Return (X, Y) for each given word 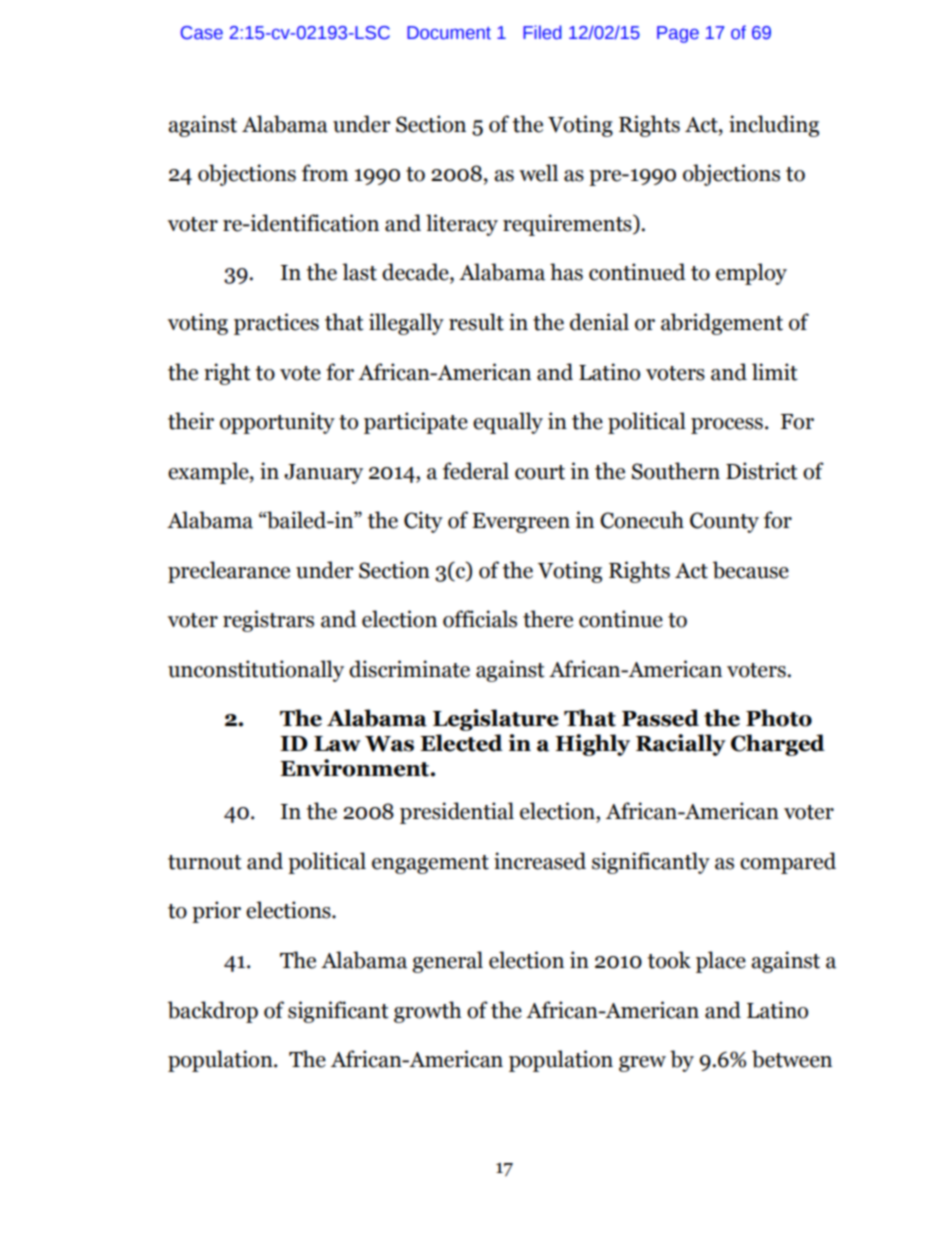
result (476, 322)
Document (449, 33)
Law (337, 744)
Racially (681, 745)
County (724, 522)
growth (428, 1012)
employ (751, 274)
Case (202, 33)
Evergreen (521, 523)
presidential (457, 813)
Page (678, 34)
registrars (268, 621)
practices (276, 324)
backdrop (213, 1012)
